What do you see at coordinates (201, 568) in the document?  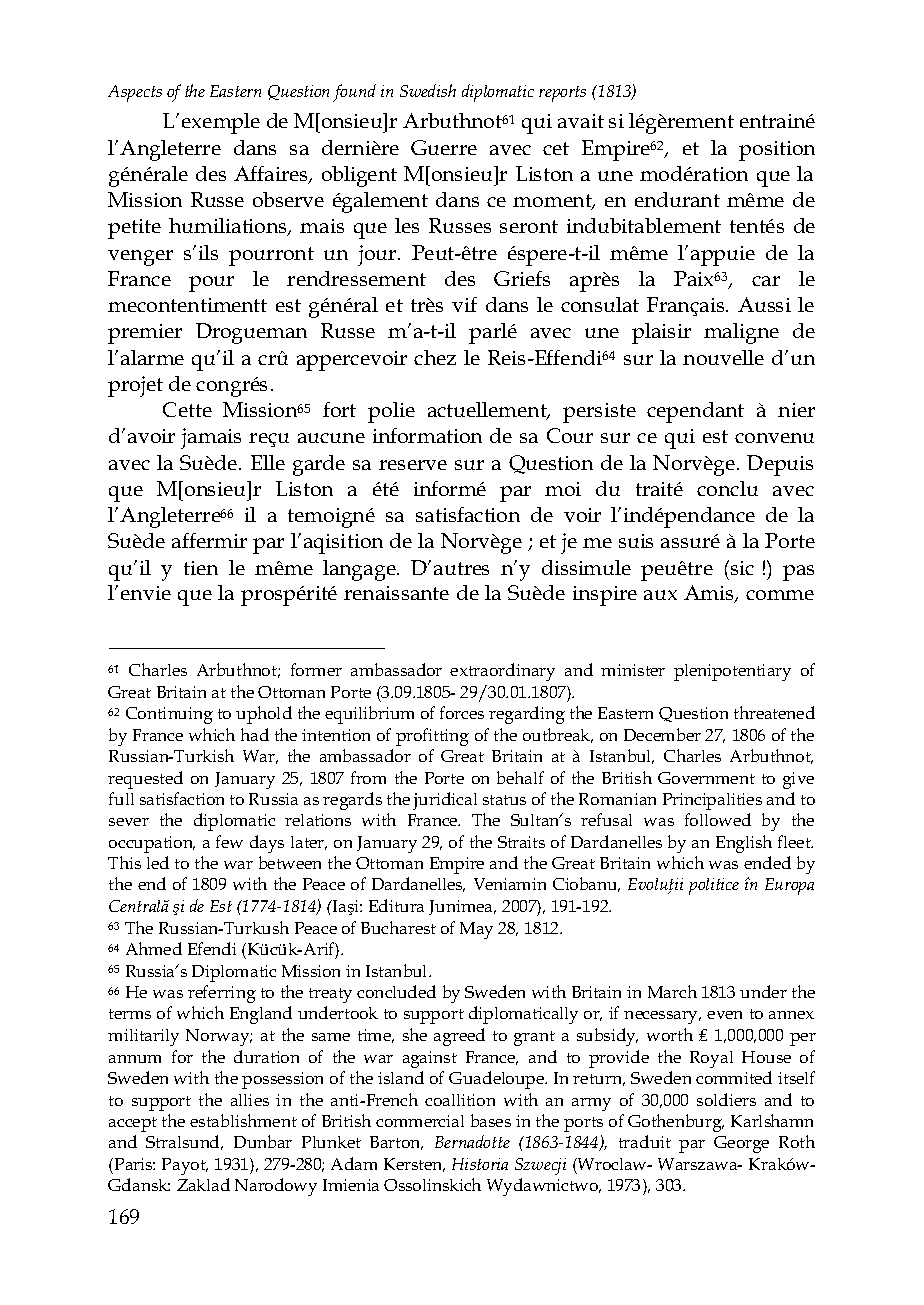 I see `tien` at bounding box center [201, 568].
